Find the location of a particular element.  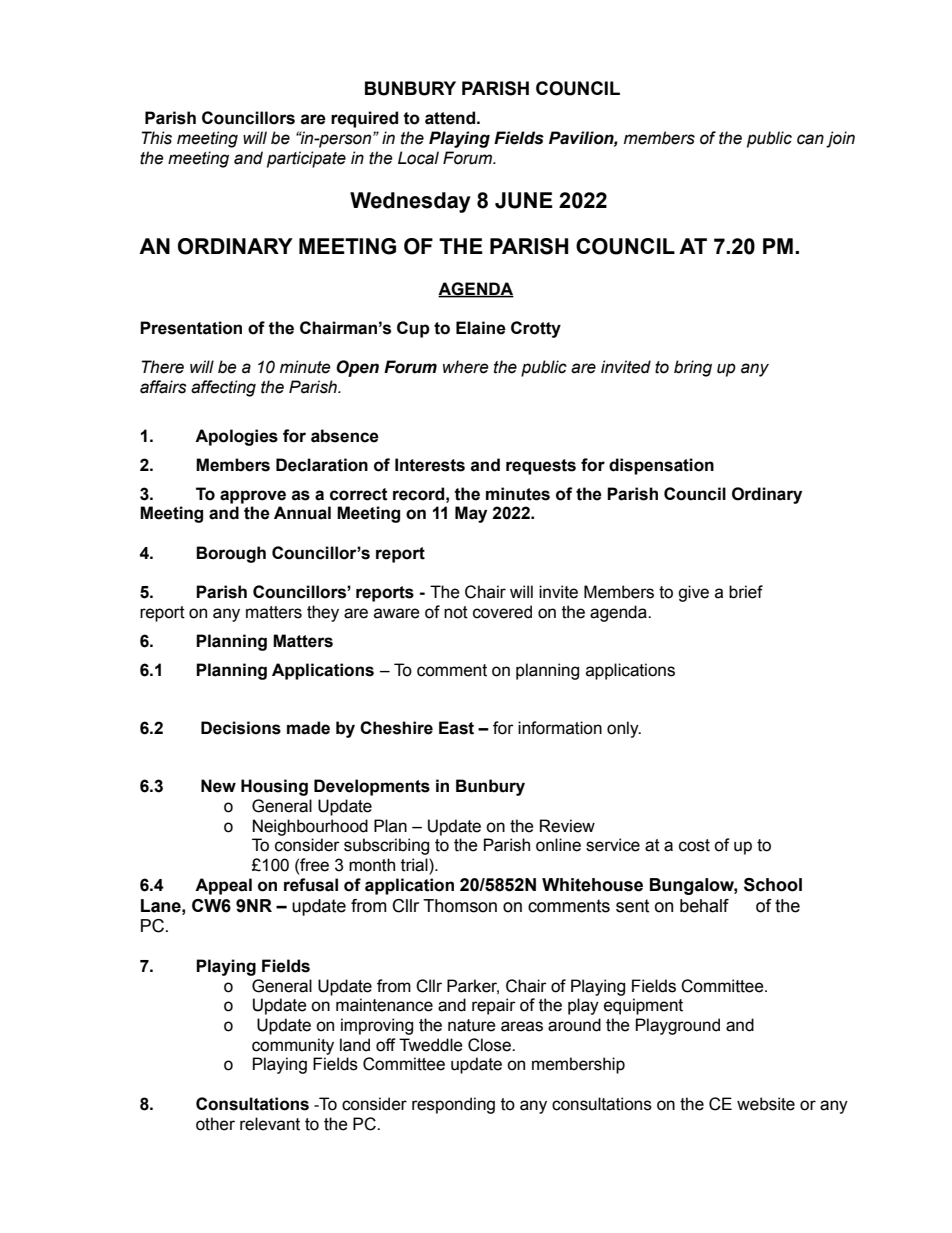

requests is located at coordinates (541, 467).
